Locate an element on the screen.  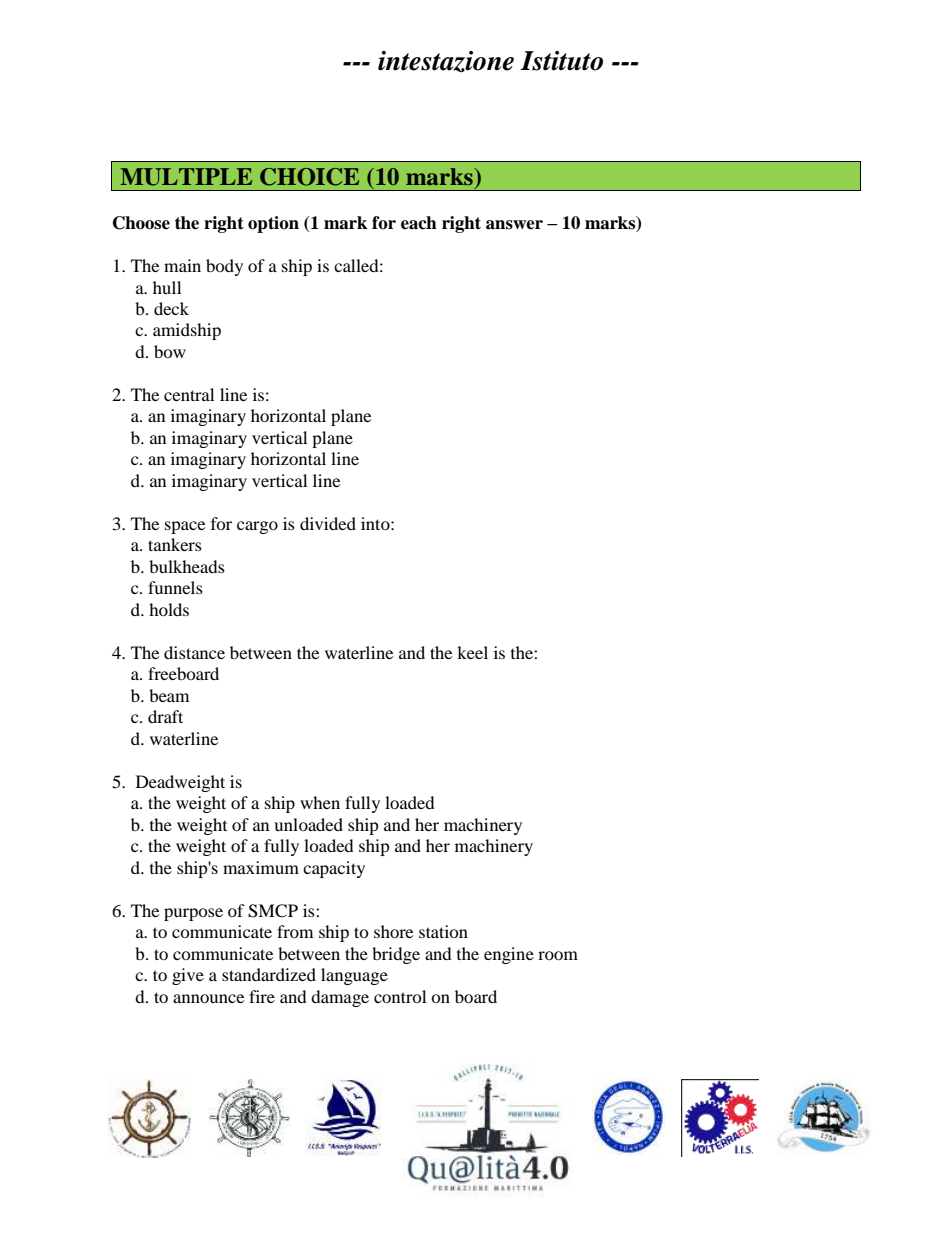
CHOICE is located at coordinates (309, 177).
